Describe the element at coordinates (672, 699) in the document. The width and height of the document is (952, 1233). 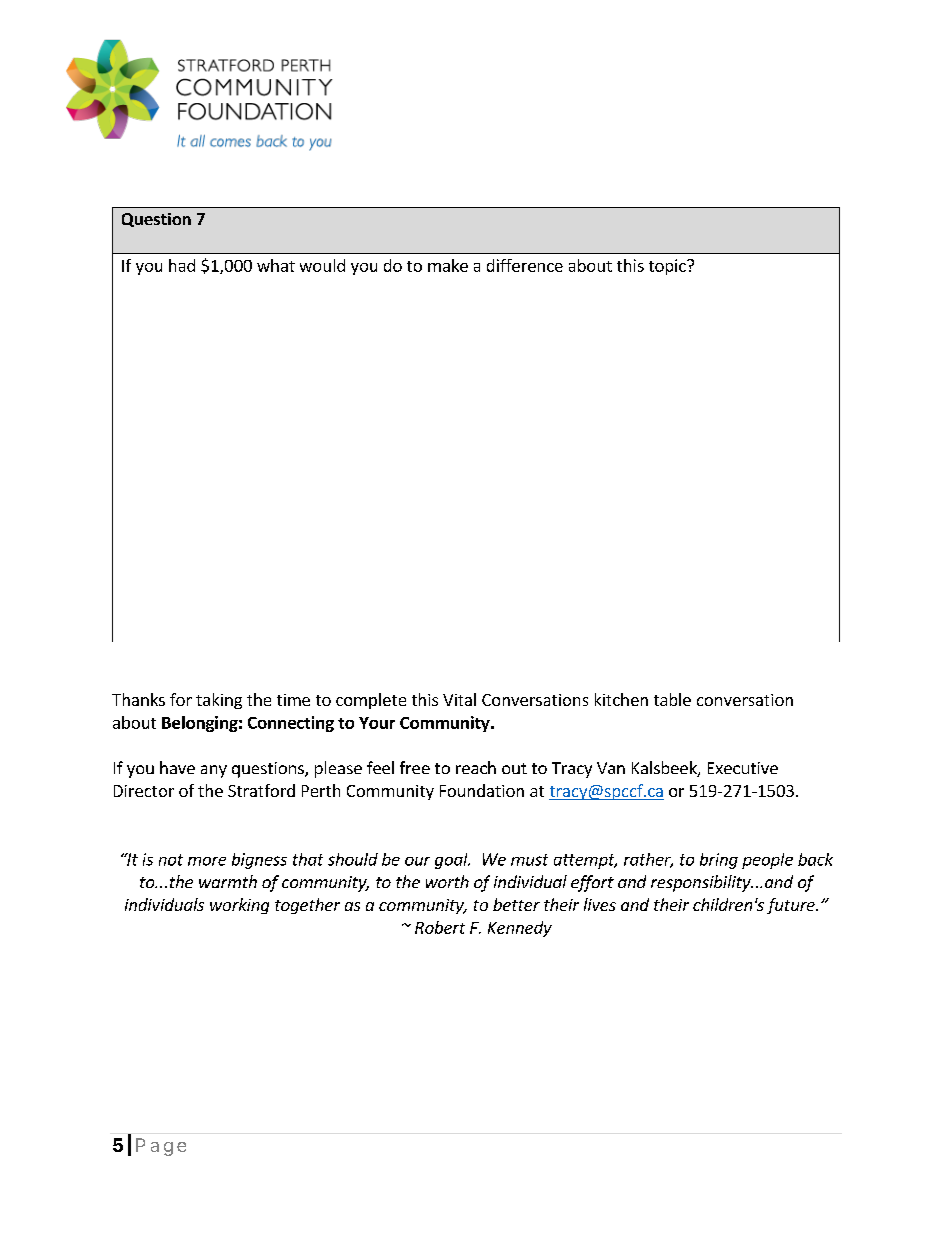
I see `table` at that location.
